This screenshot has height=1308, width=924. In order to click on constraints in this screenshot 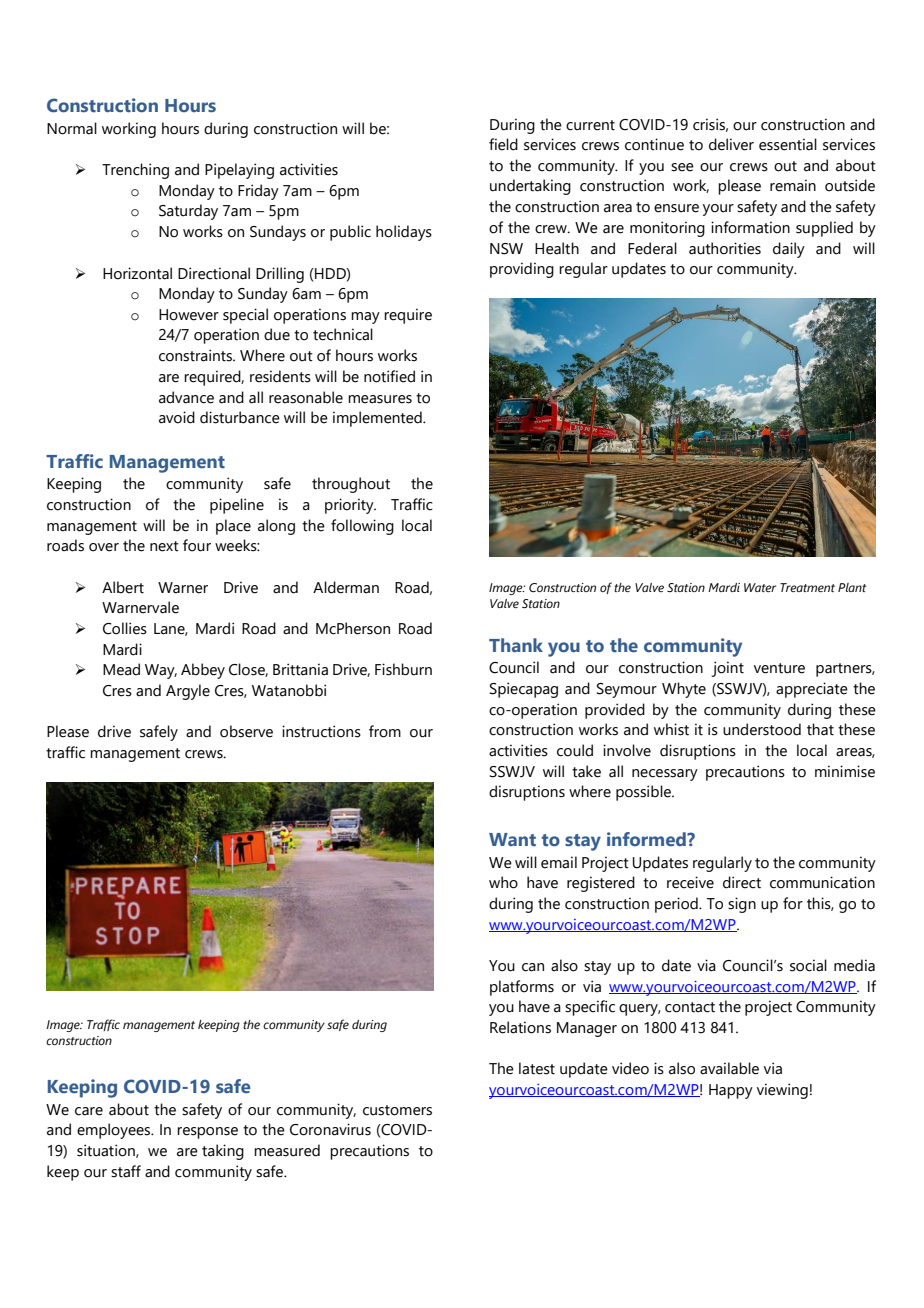, I will do `click(197, 355)`.
